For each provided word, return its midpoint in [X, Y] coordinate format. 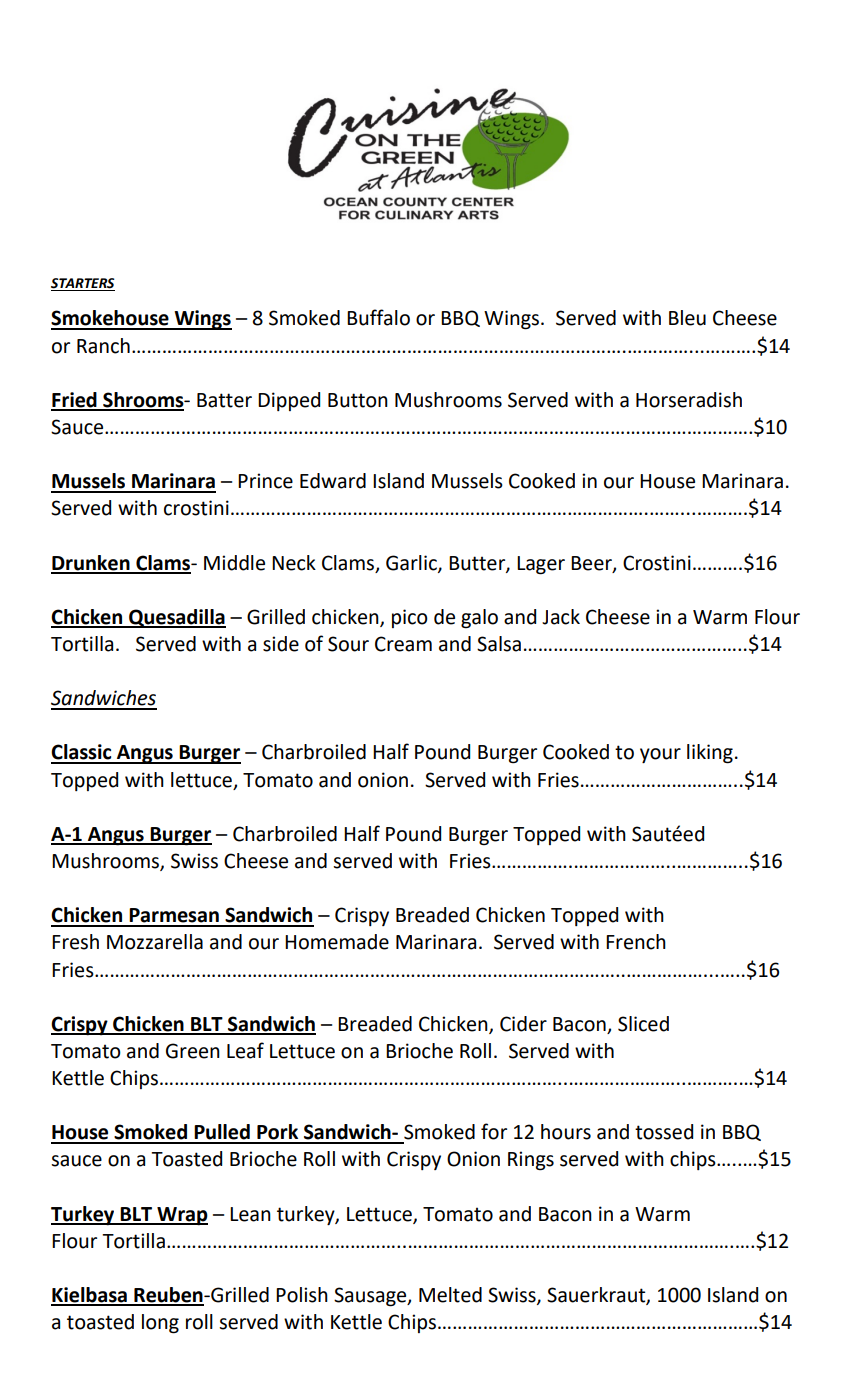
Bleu [687, 318]
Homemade [337, 942]
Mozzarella [155, 942]
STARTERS [83, 284]
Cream [403, 644]
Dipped [289, 401]
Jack [561, 617]
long [160, 1324]
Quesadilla [176, 618]
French [636, 942]
